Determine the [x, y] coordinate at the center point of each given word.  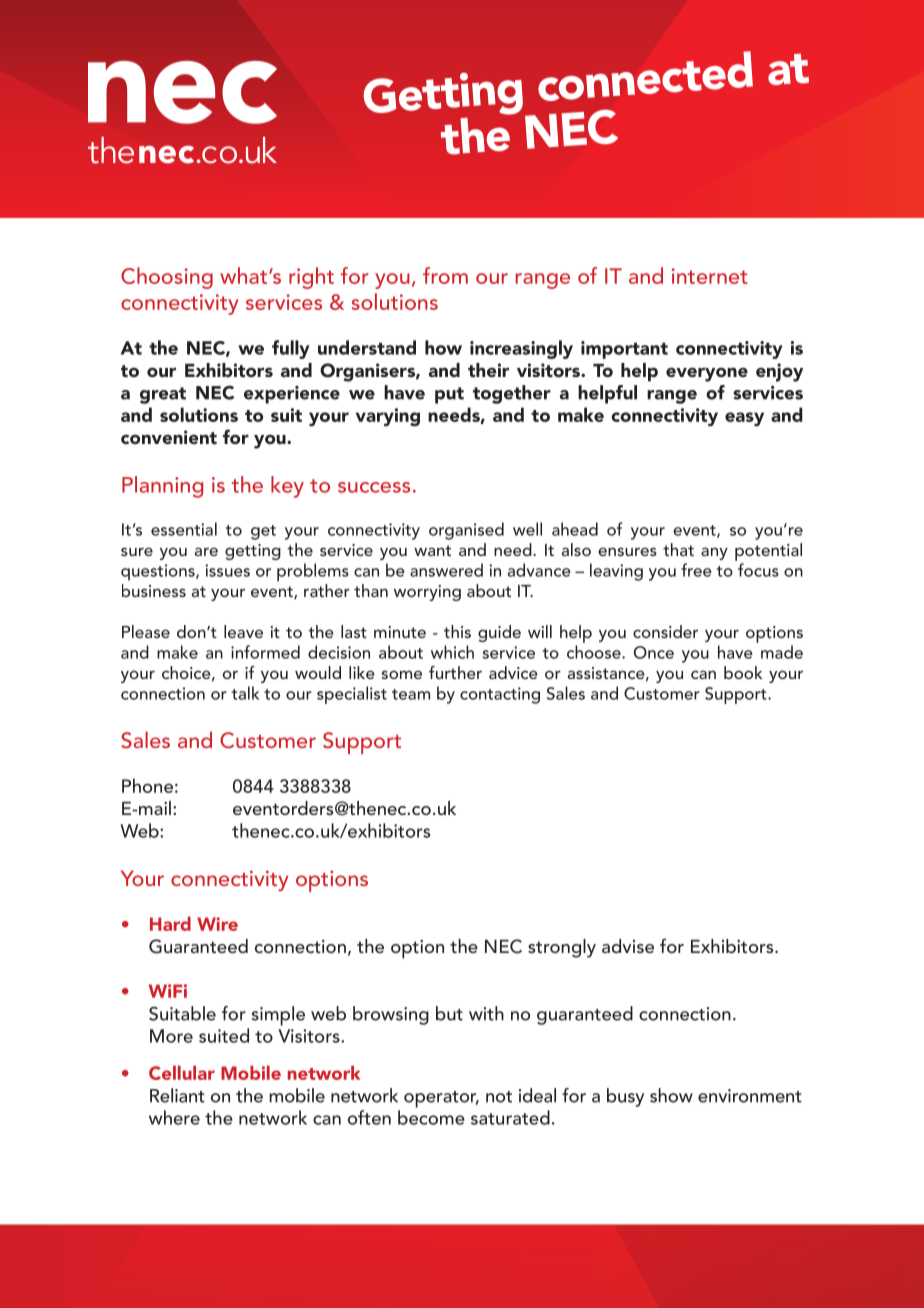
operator [441, 1099]
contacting [500, 695]
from [445, 275]
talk [245, 693]
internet [710, 276]
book [743, 672]
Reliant [177, 1095]
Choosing [167, 278]
